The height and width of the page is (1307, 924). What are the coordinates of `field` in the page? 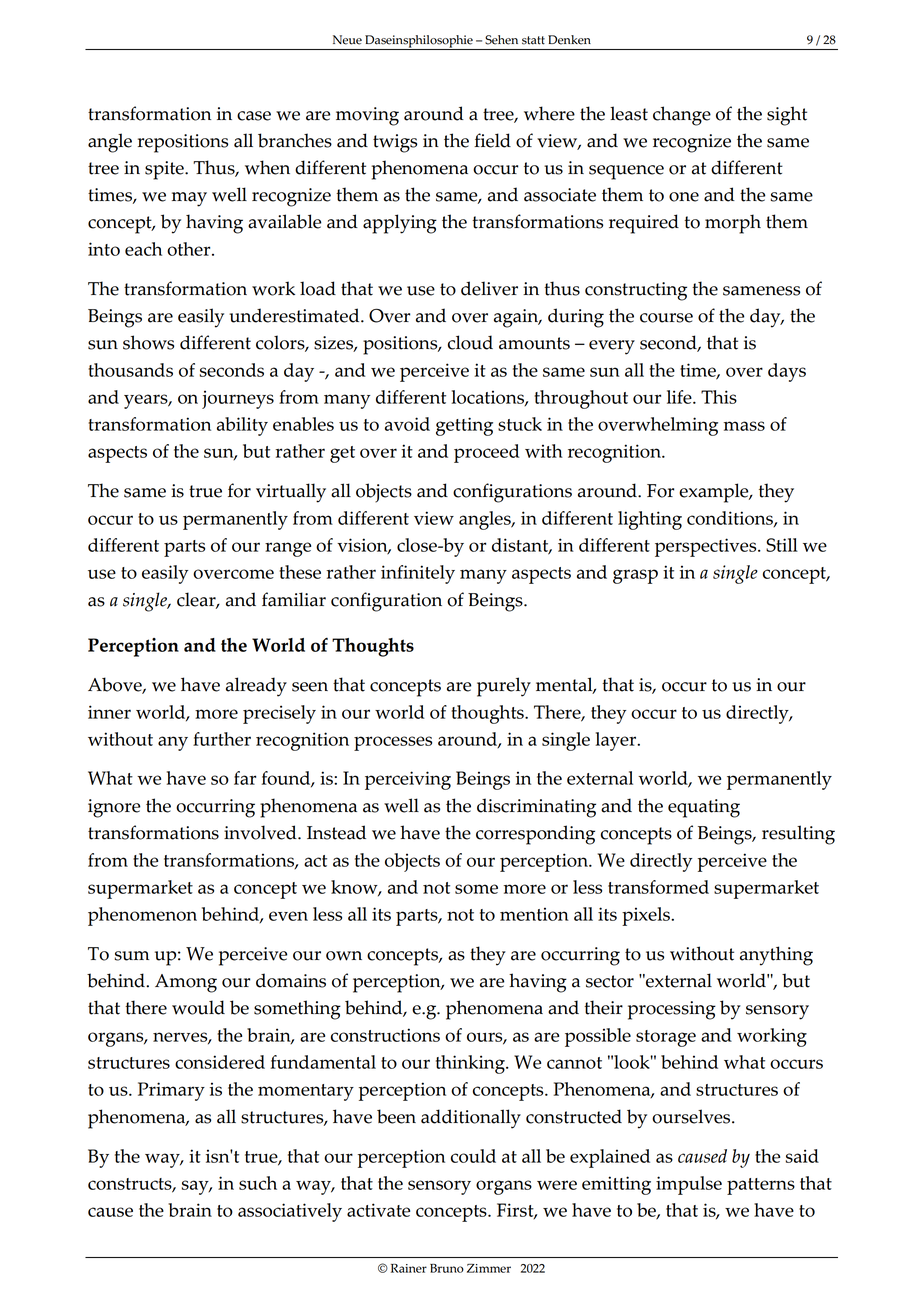 It's located at (492, 140).
